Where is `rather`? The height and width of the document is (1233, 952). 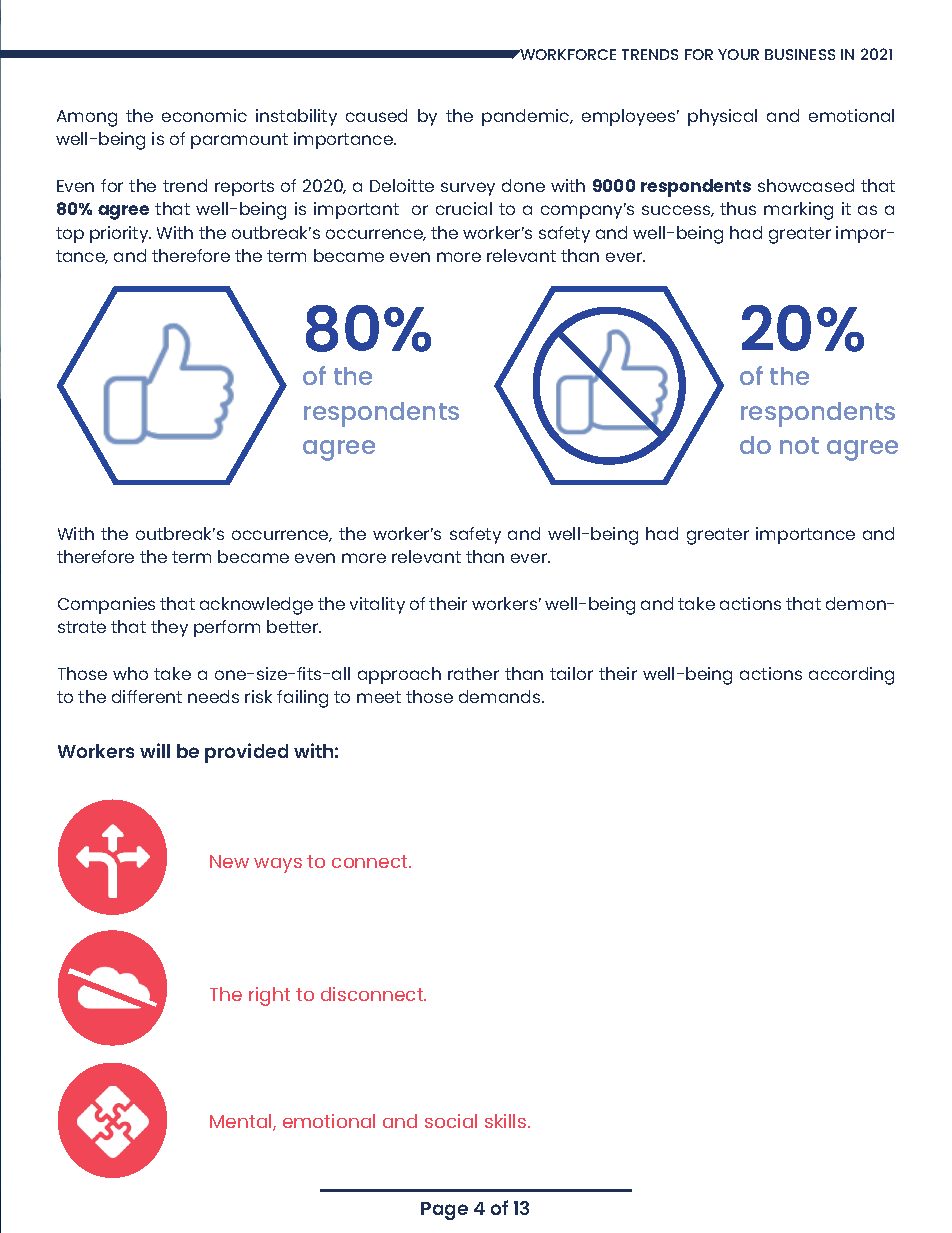 rather is located at coordinates (473, 673).
